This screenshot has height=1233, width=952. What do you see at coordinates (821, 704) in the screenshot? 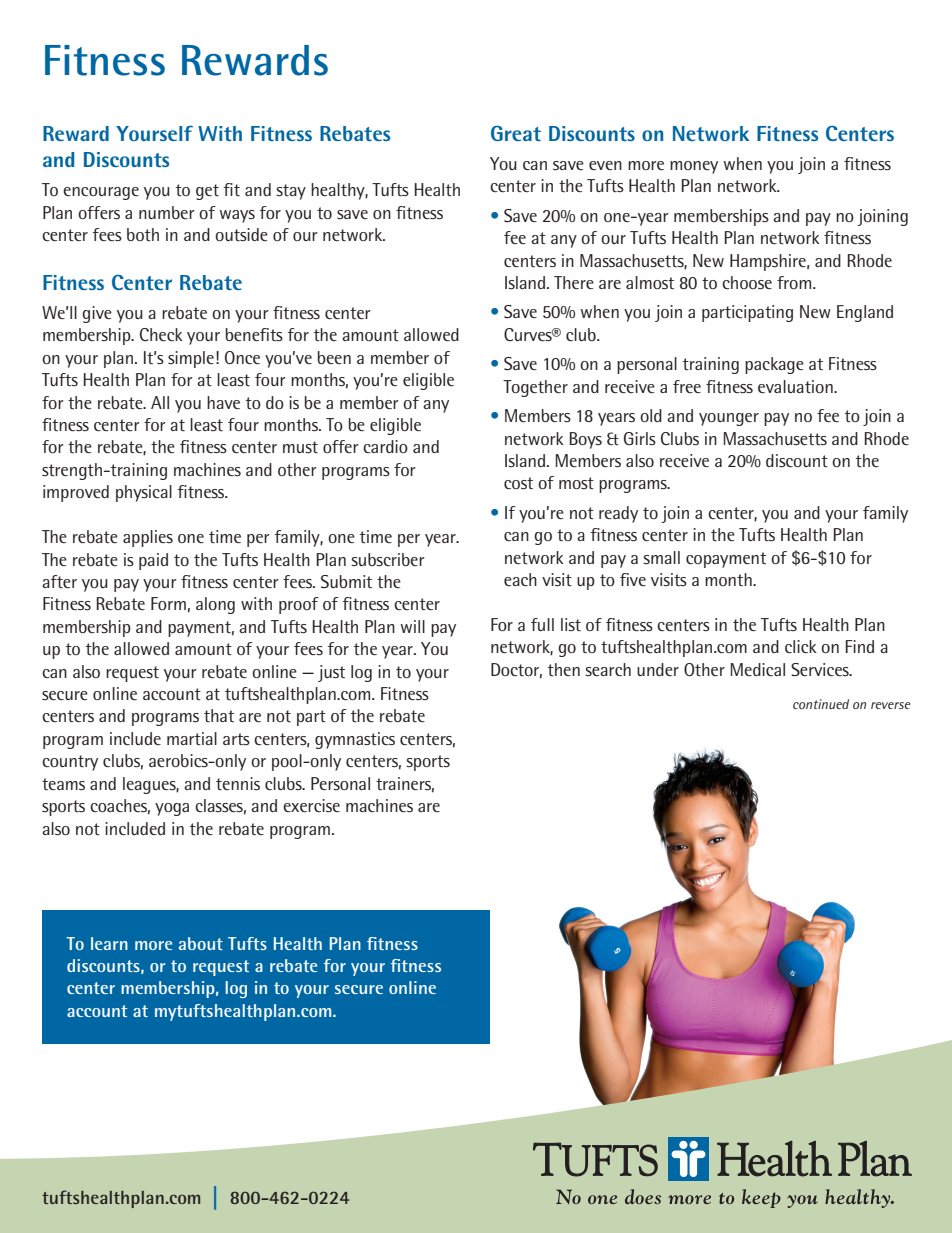
I see `continued` at bounding box center [821, 704].
